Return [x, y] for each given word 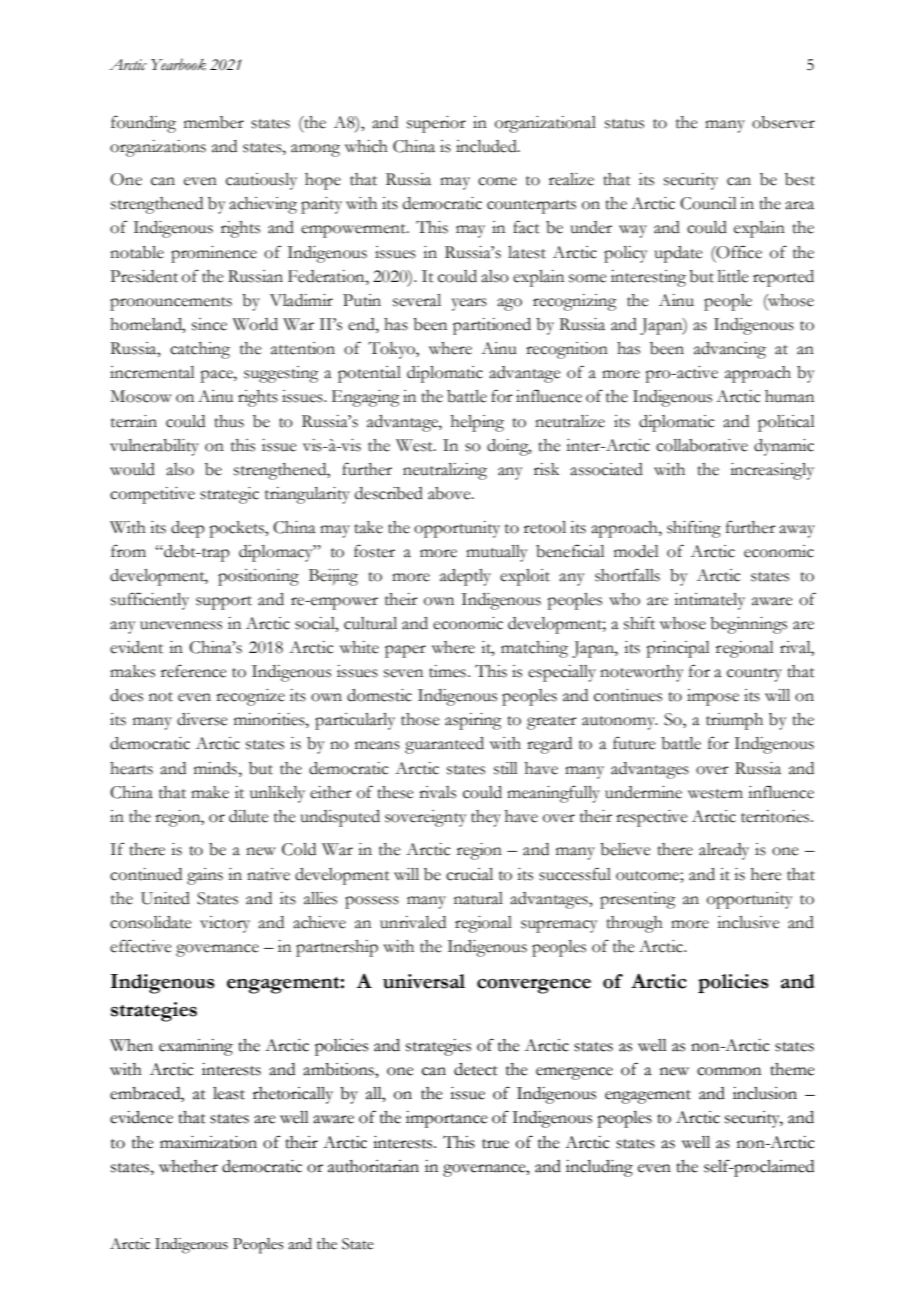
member [214, 122]
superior [436, 124]
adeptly [465, 577]
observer [783, 122]
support [224, 603]
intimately [709, 601]
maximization [208, 1142]
